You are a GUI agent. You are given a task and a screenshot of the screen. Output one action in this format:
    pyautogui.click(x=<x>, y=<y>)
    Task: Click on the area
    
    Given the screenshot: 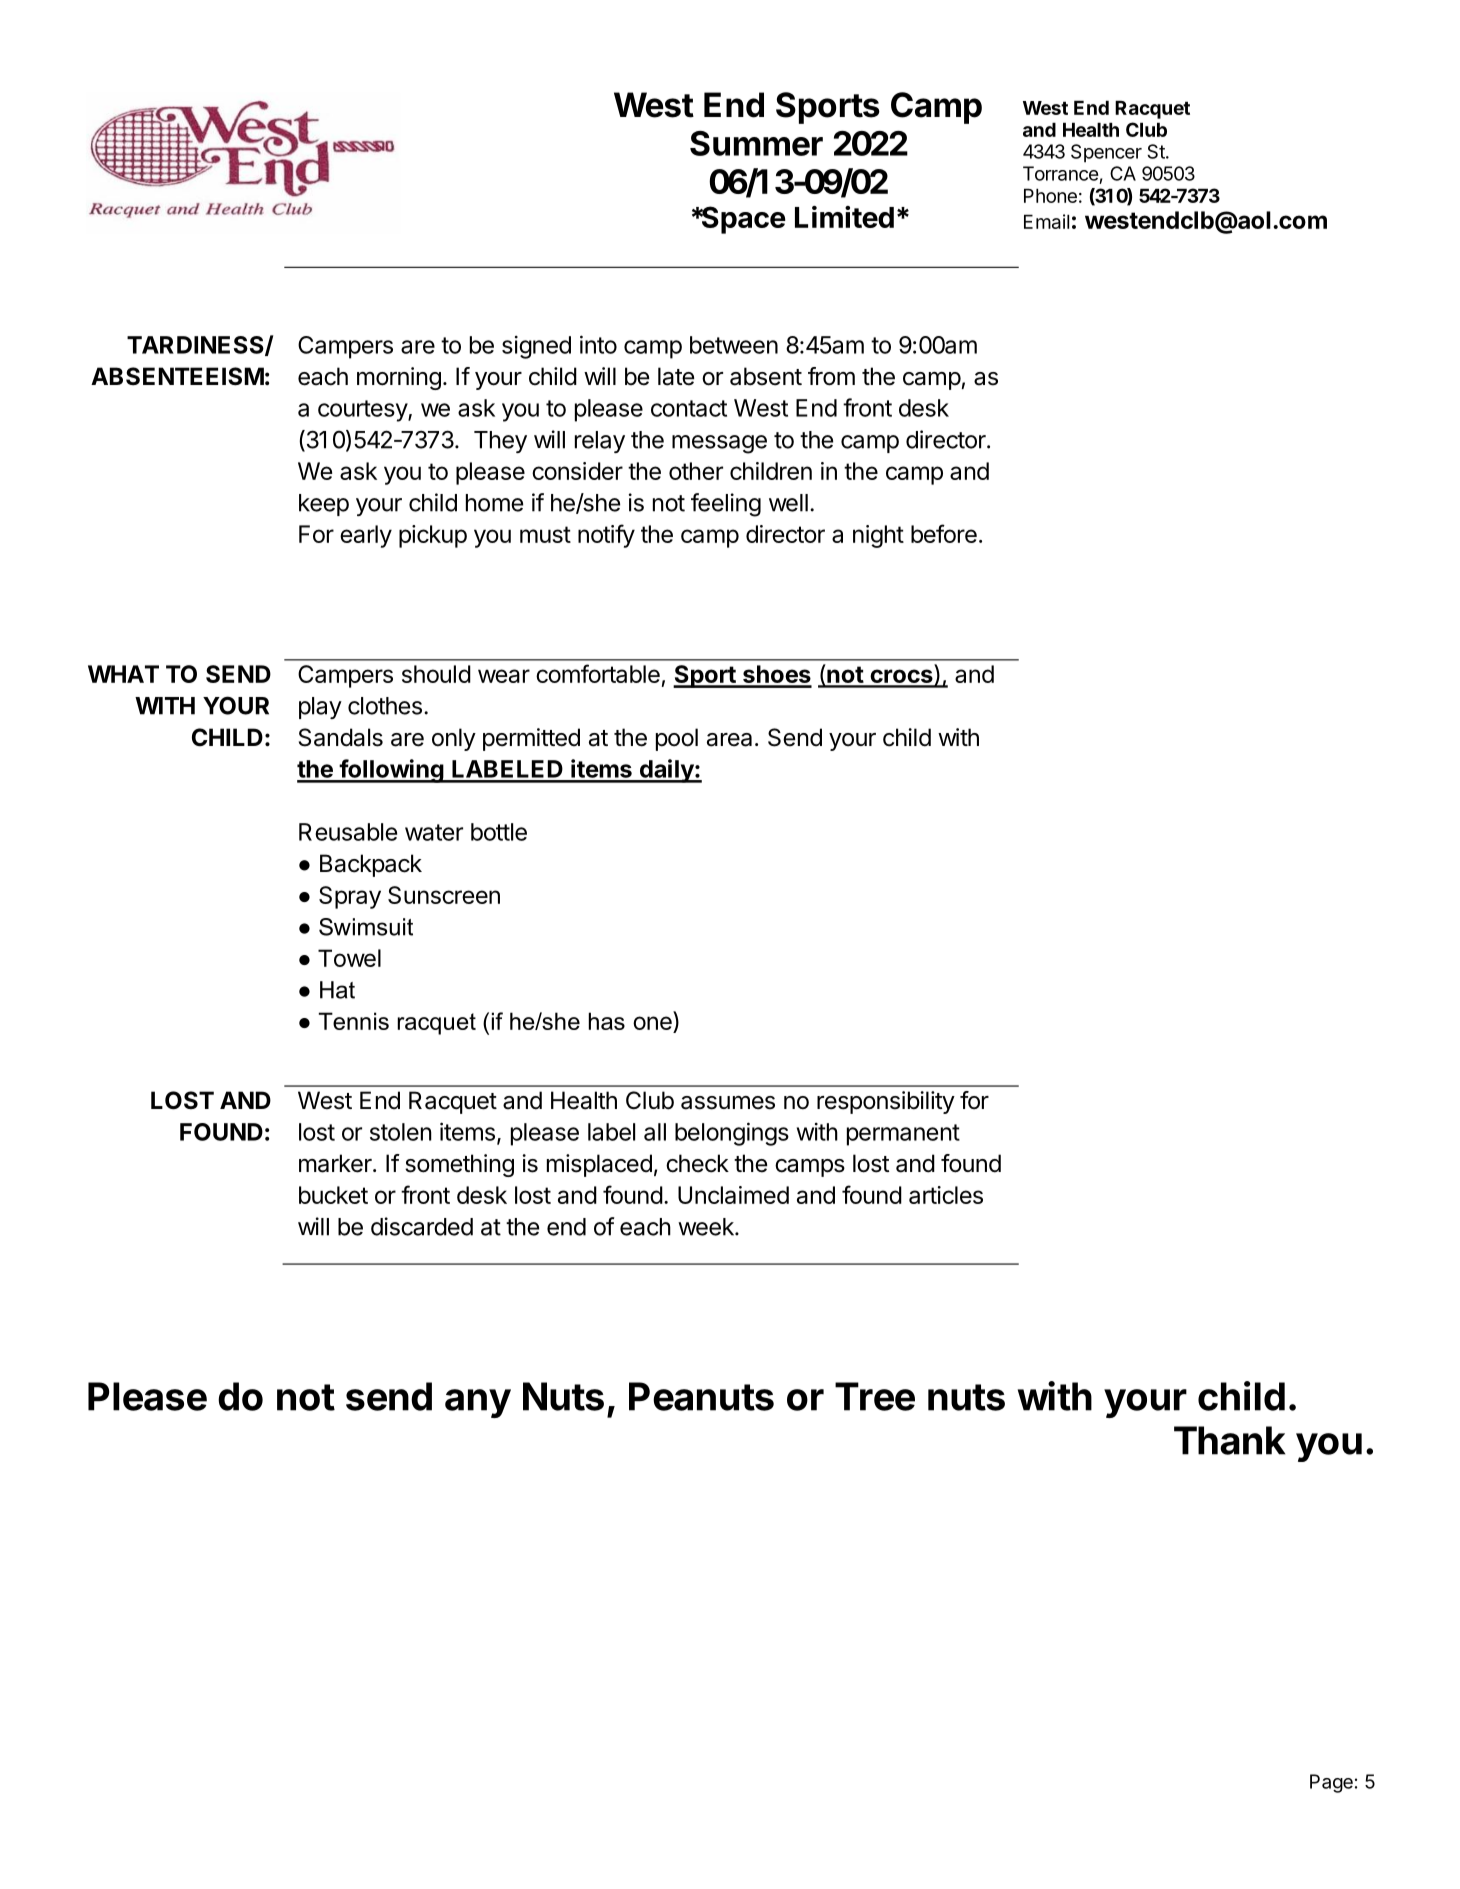 What is the action you would take?
    pyautogui.click(x=729, y=740)
